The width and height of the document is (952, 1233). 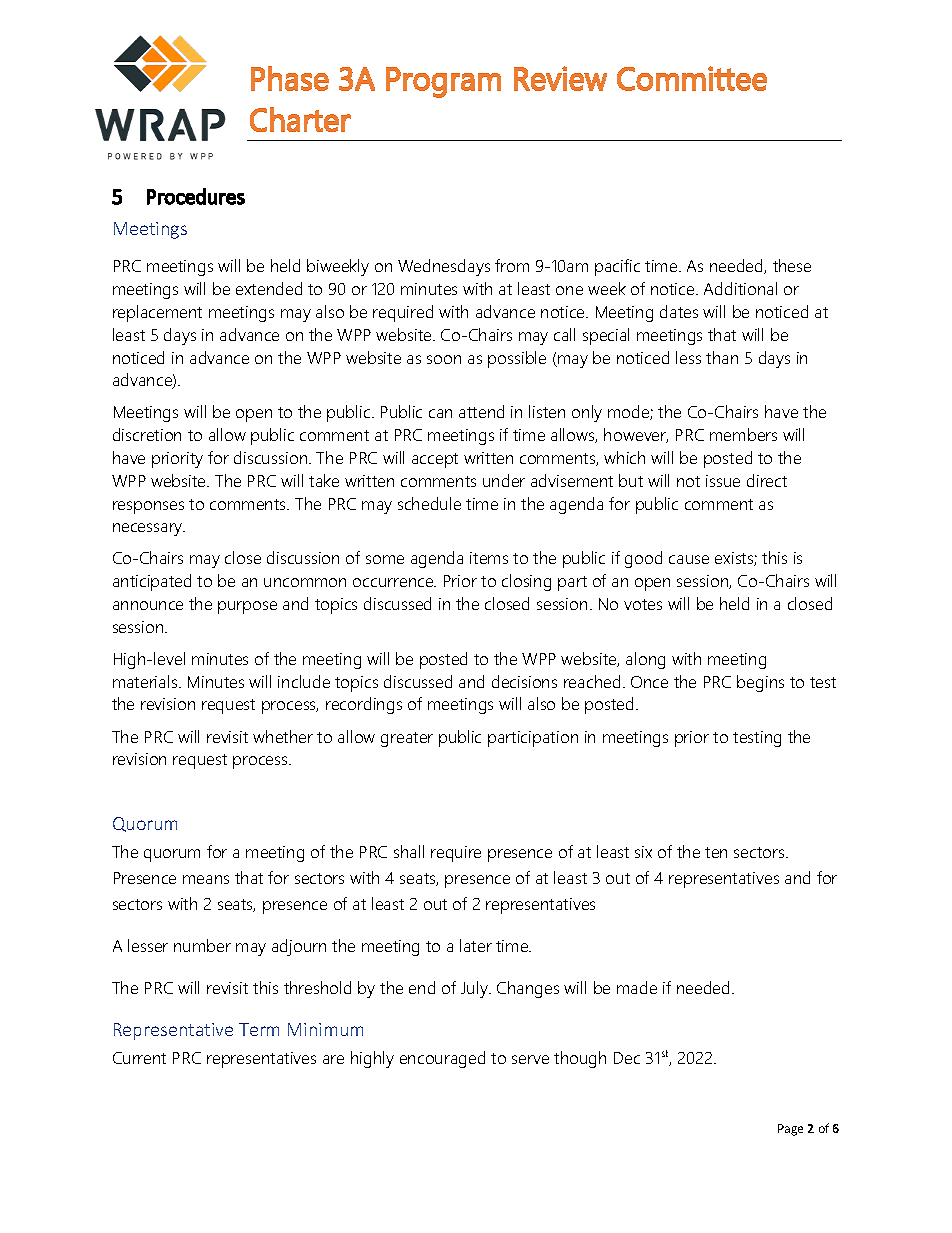 I want to click on six, so click(x=643, y=852).
